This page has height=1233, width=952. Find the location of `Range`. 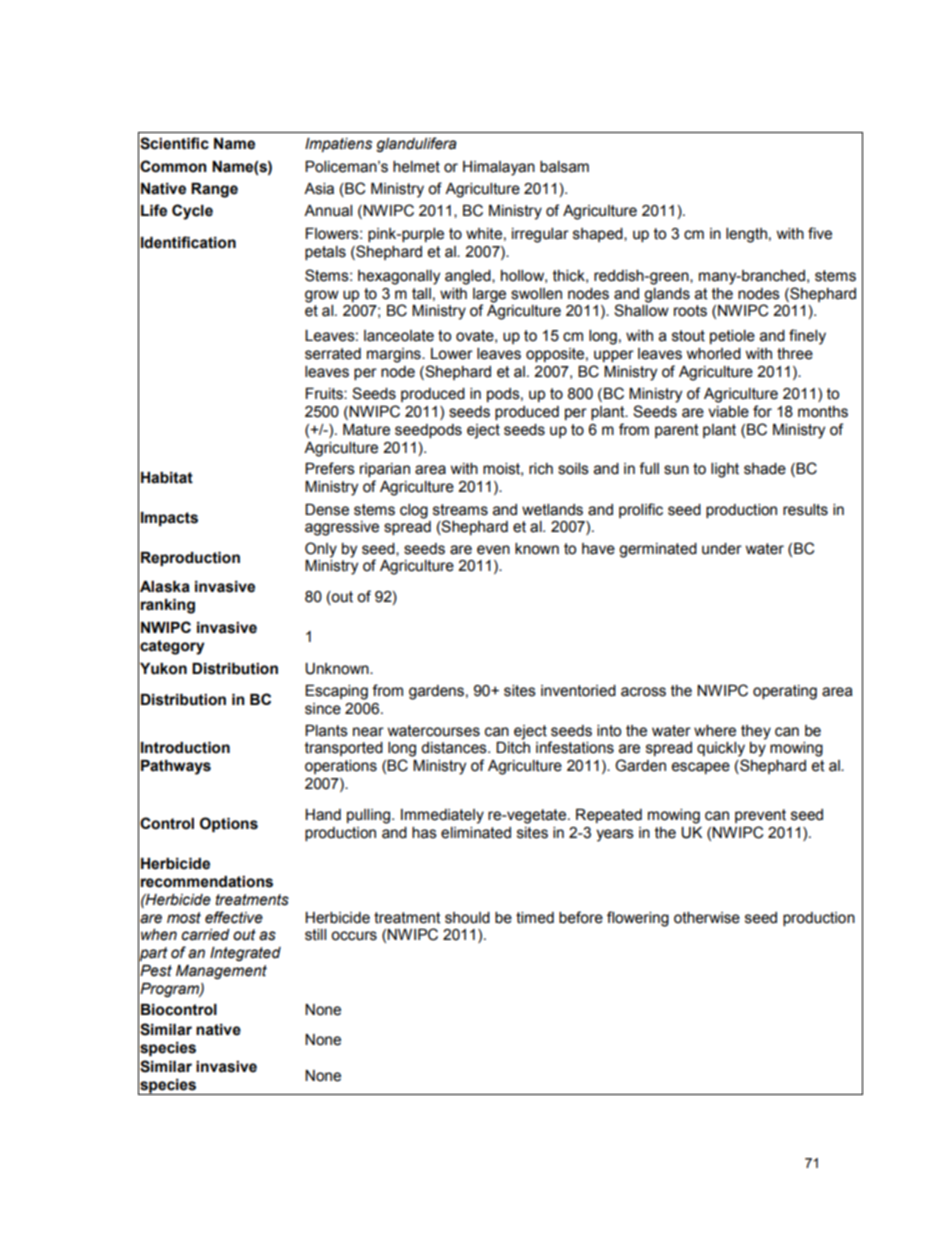

Range is located at coordinates (214, 190).
